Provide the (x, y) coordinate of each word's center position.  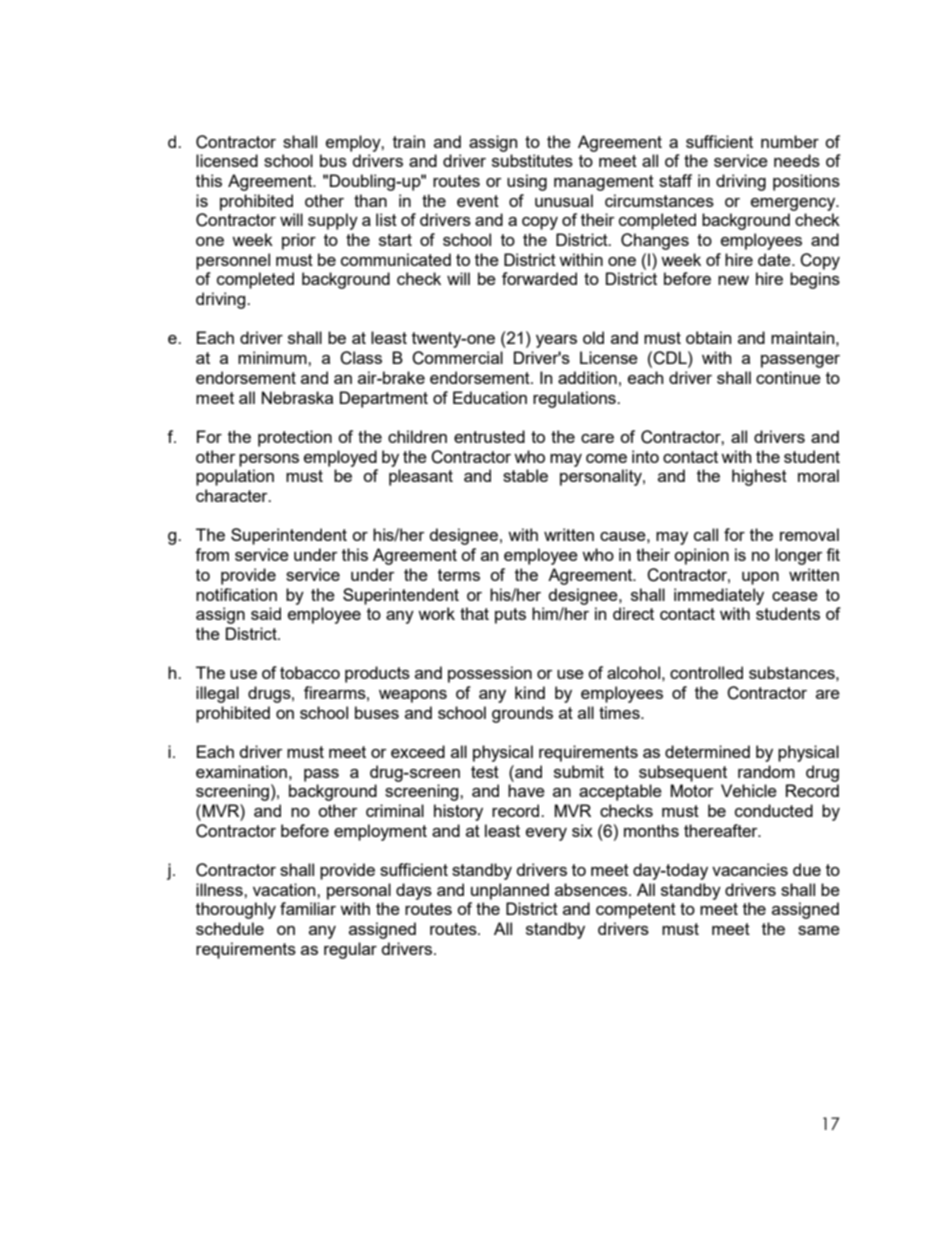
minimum (273, 357)
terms (459, 575)
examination (241, 771)
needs (797, 160)
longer (799, 556)
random (766, 771)
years (556, 341)
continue (788, 377)
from (212, 554)
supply (333, 221)
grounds (522, 714)
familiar (308, 908)
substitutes (532, 160)
